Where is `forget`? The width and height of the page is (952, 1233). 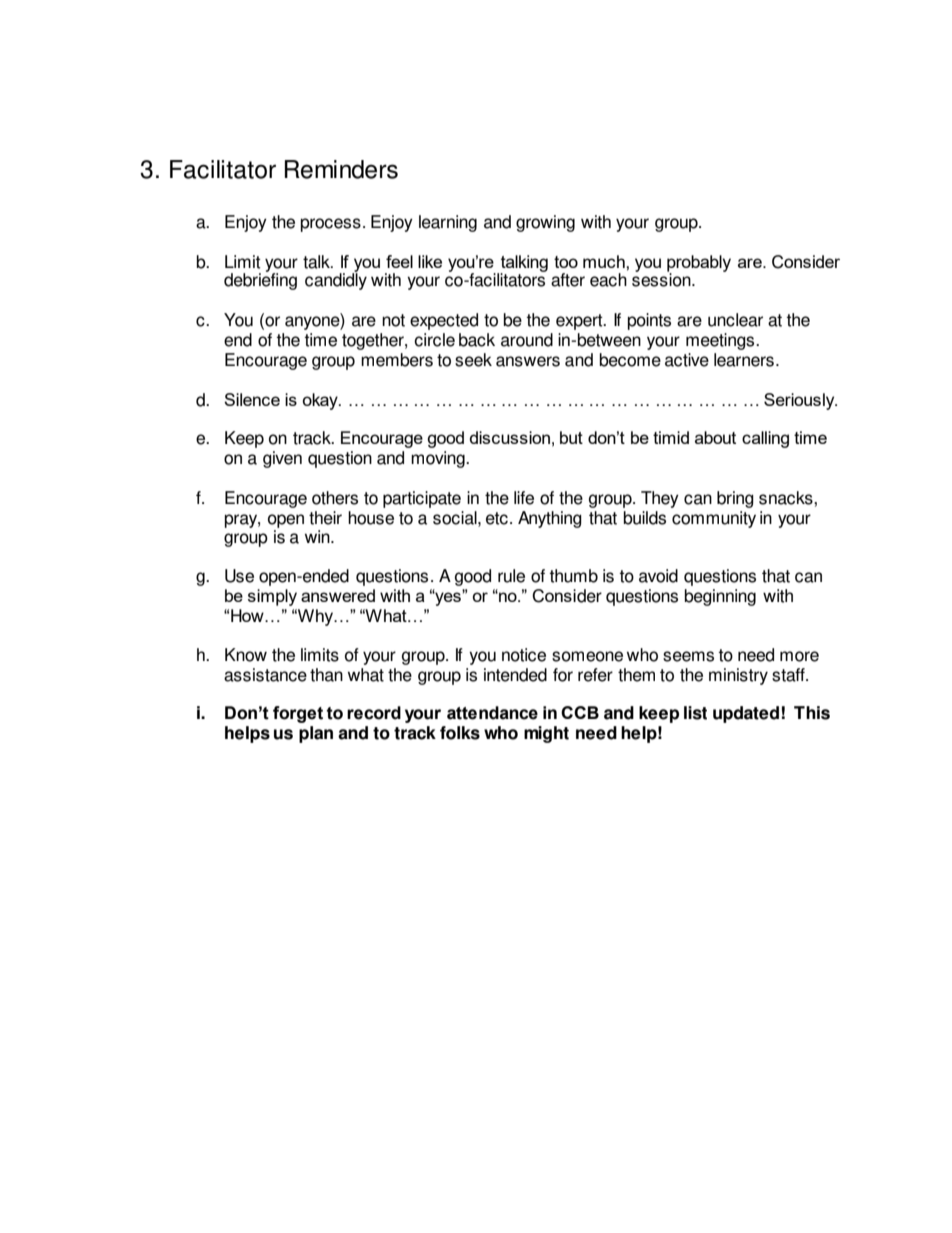 forget is located at coordinates (298, 714).
